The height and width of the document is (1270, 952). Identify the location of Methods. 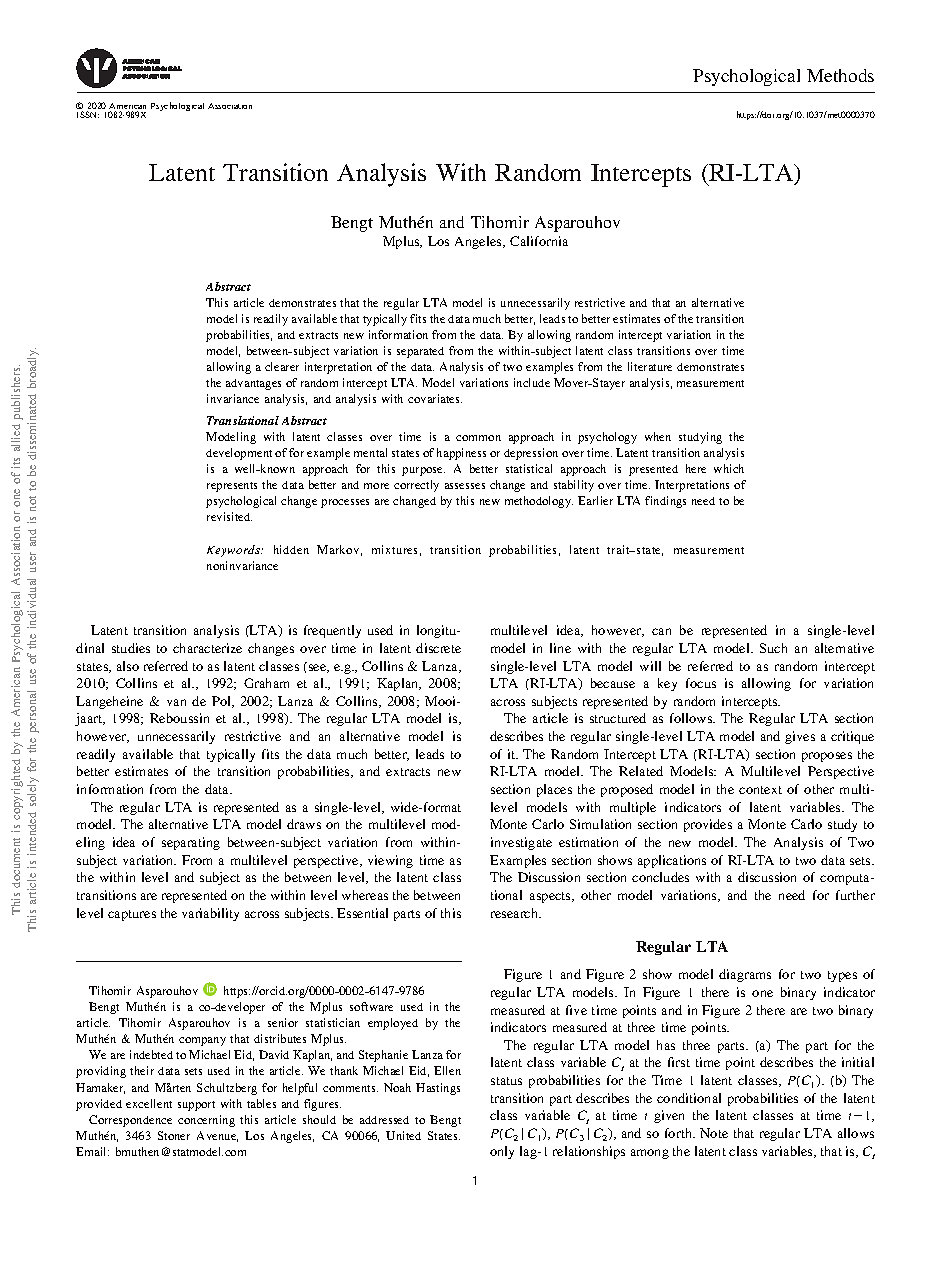
(840, 75).
